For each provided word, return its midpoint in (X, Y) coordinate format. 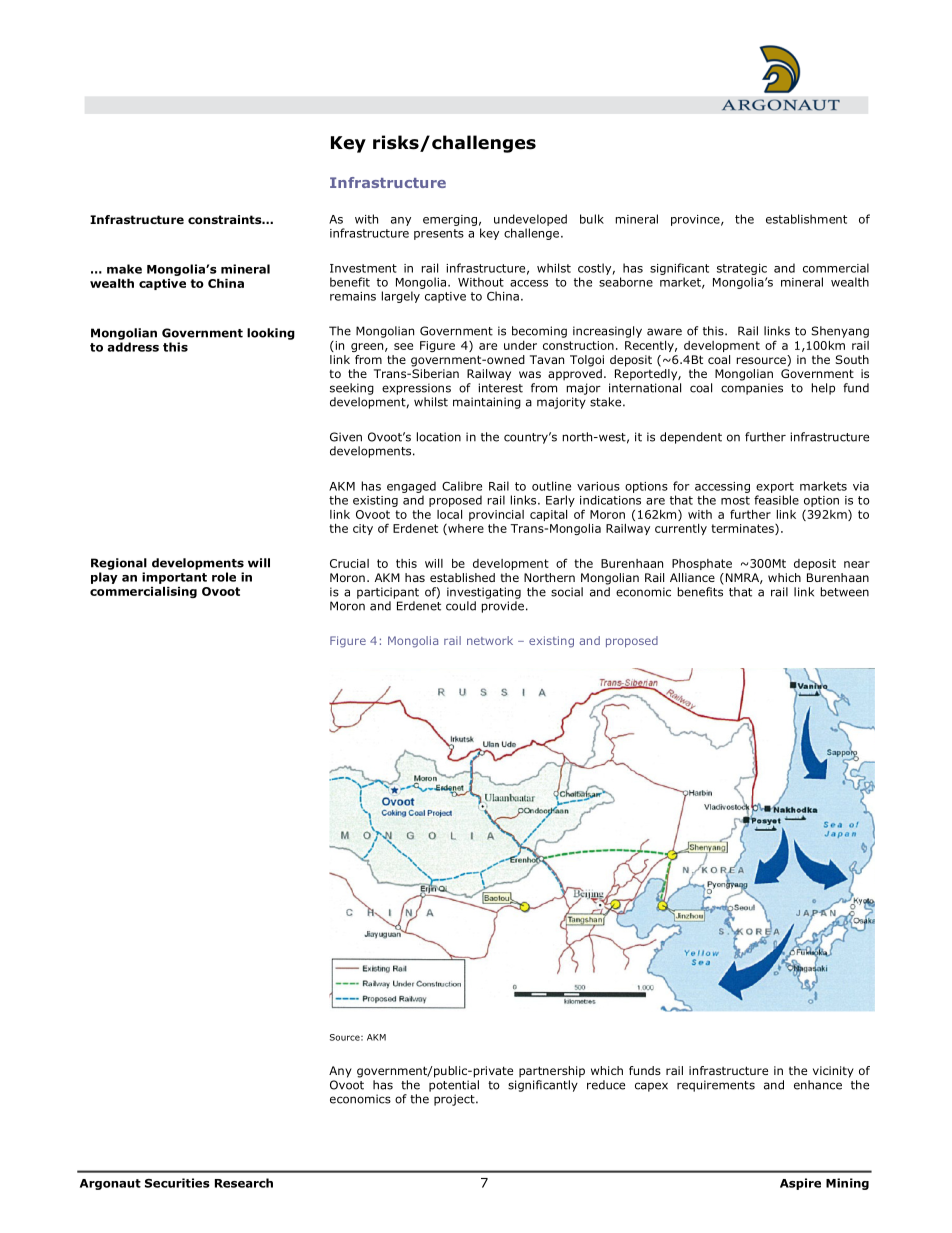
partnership (552, 1072)
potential (454, 1086)
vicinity (833, 1072)
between (845, 592)
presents (439, 234)
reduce (606, 1085)
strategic (742, 269)
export (775, 487)
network (490, 640)
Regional (119, 564)
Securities (177, 1183)
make (124, 269)
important (174, 578)
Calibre (462, 486)
